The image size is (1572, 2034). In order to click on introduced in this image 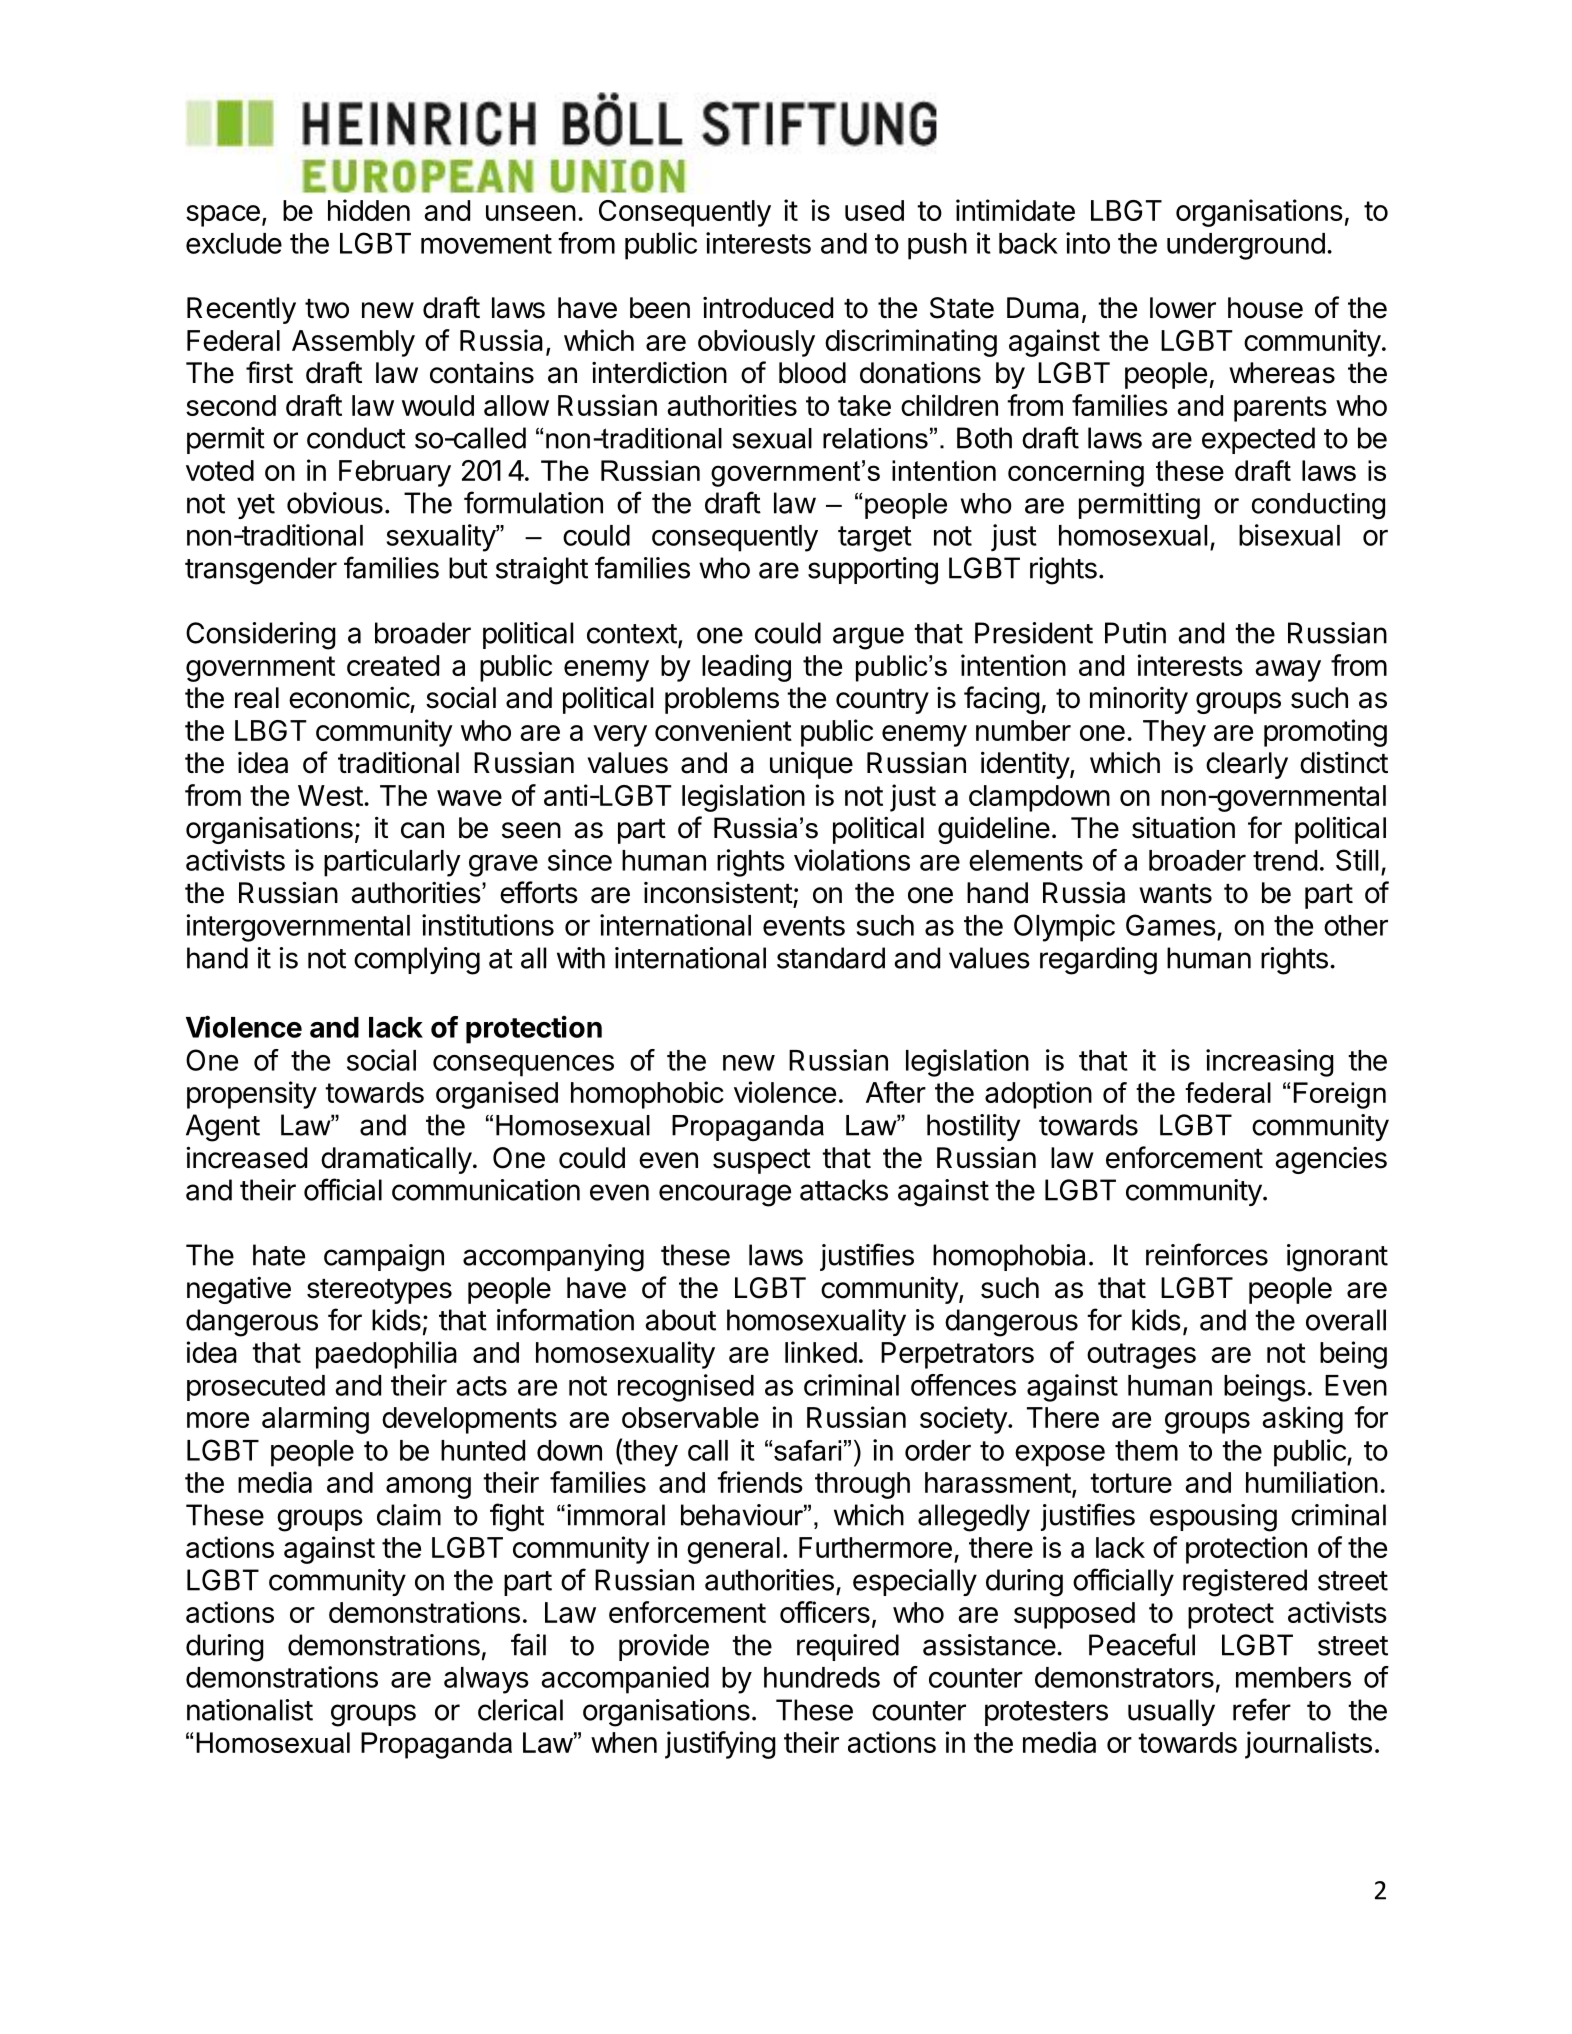, I will do `click(768, 308)`.
